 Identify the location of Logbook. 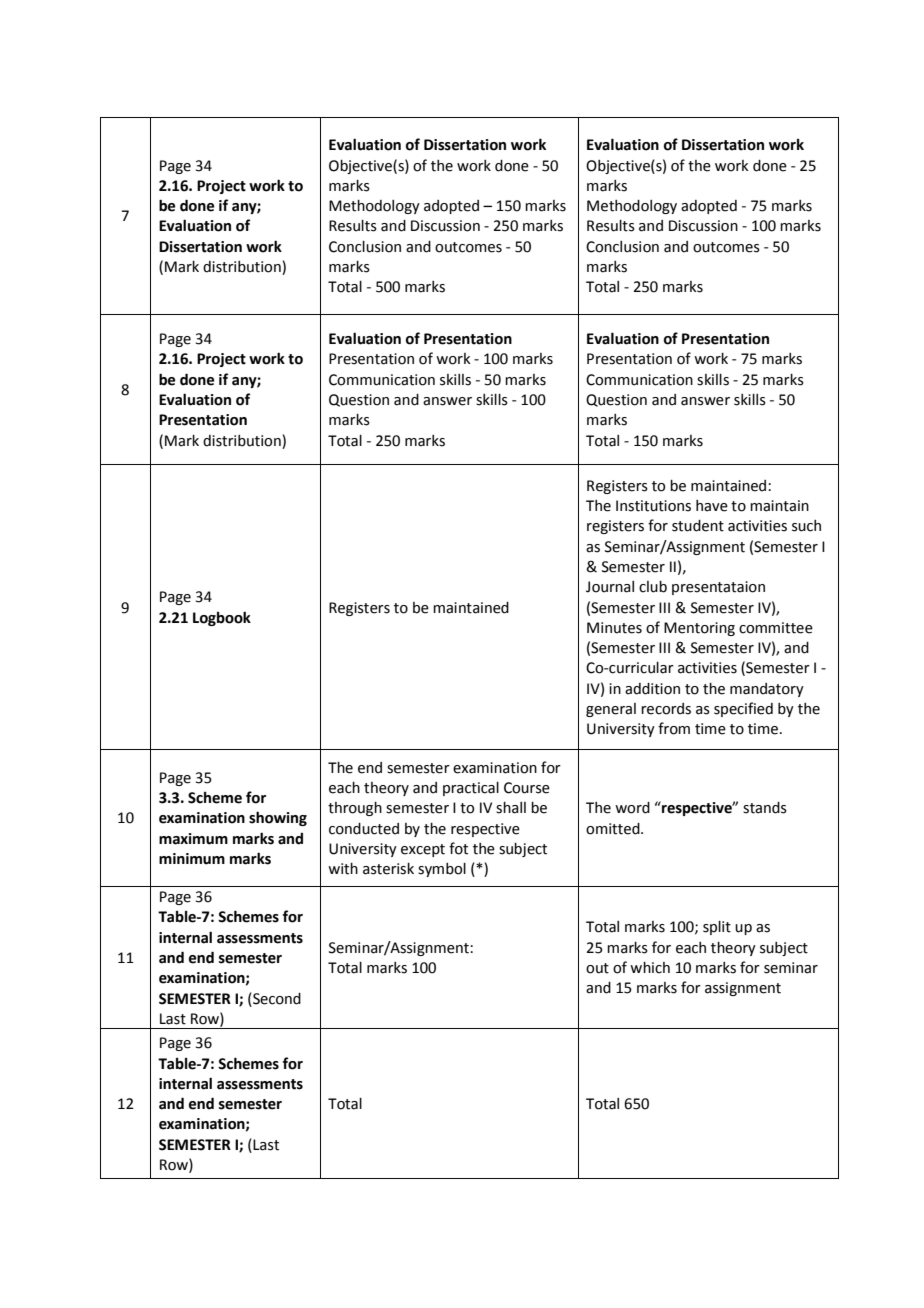
(222, 618).
